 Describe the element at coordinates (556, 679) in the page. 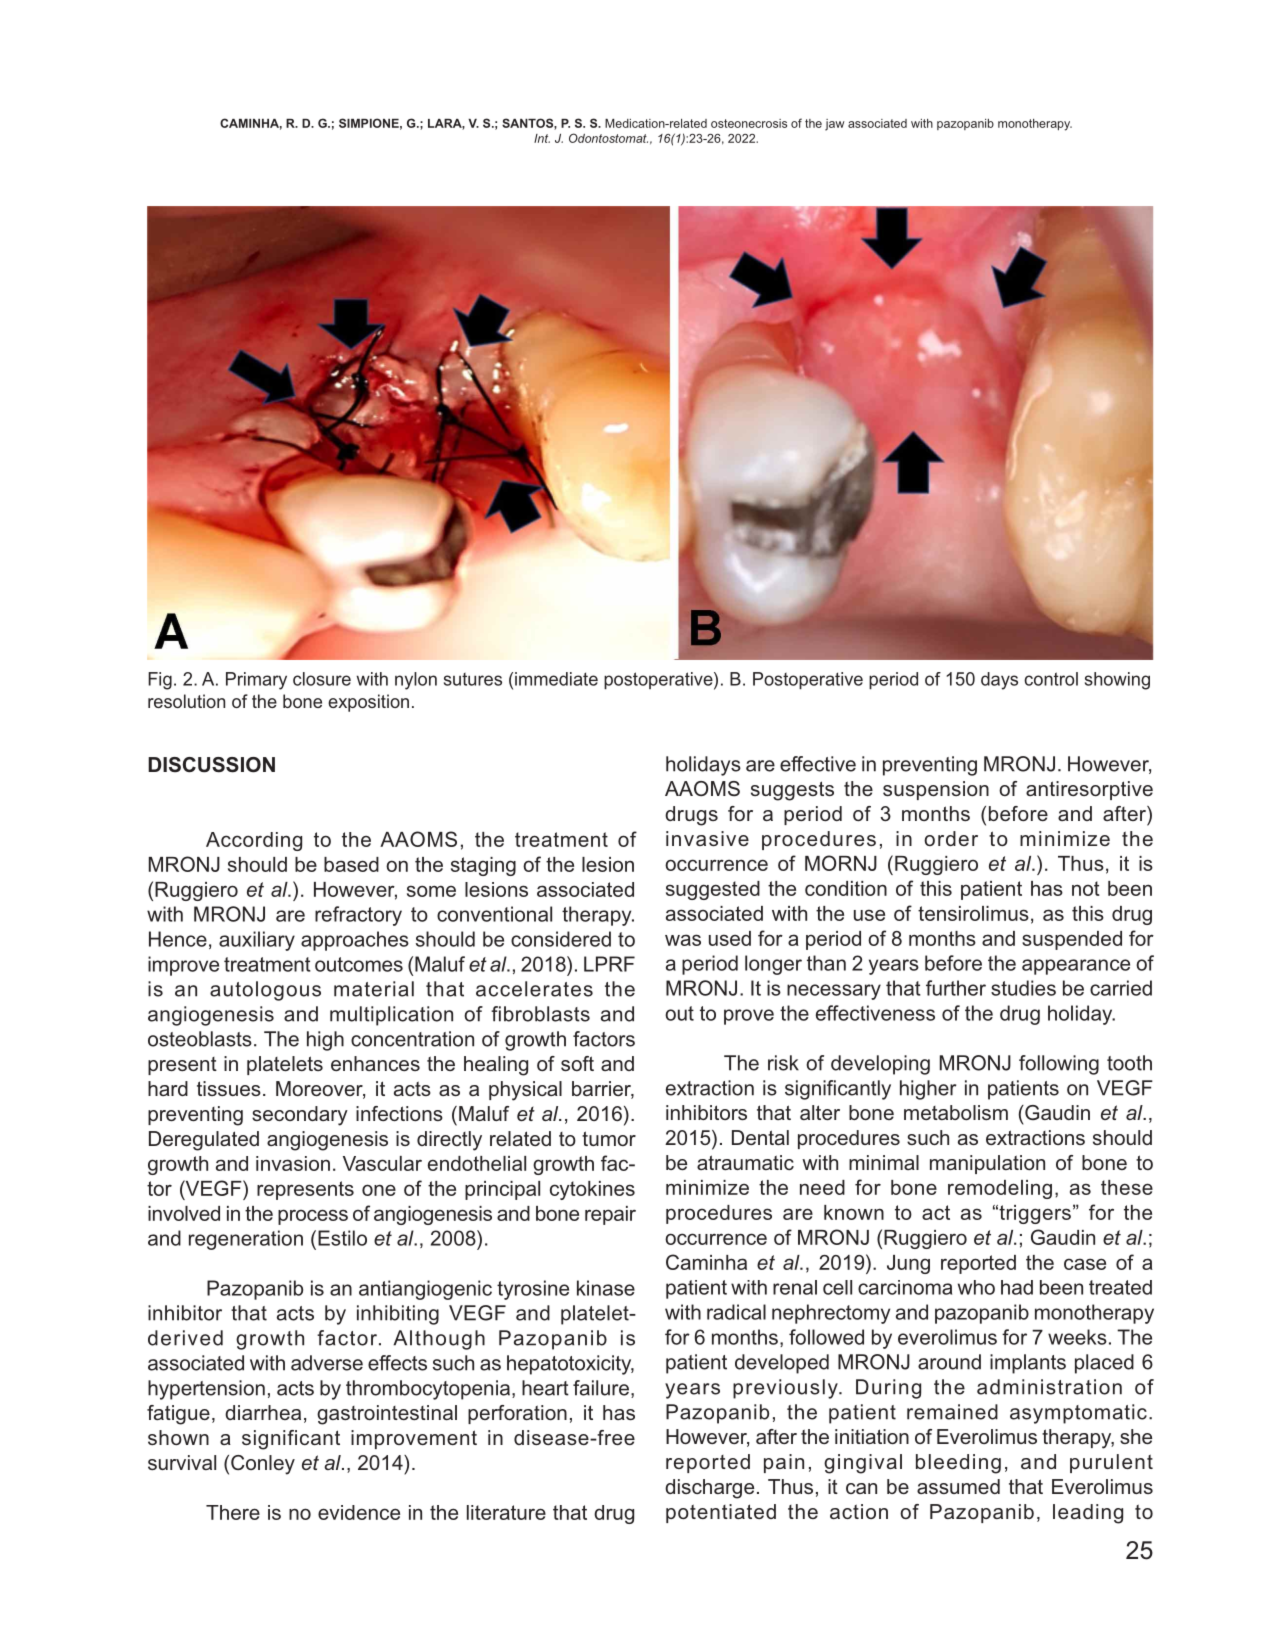

I see `immediate` at that location.
